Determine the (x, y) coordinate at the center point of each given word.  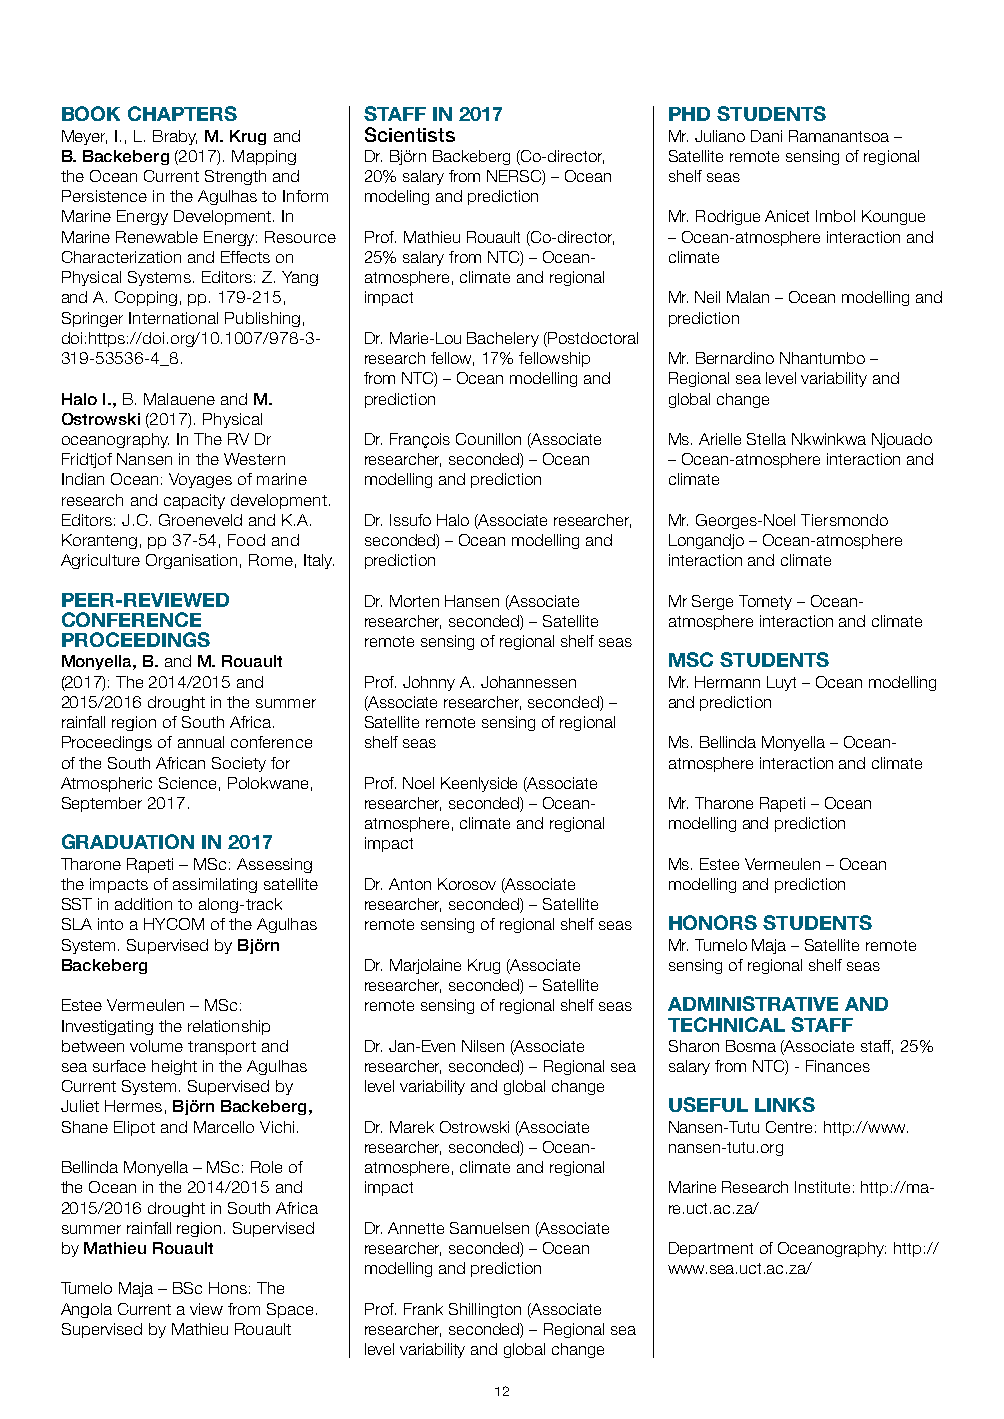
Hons (228, 1288)
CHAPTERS (182, 113)
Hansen (472, 601)
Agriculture (100, 561)
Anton (410, 884)
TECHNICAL (726, 1024)
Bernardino (735, 358)
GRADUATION (128, 841)
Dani (766, 136)
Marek (412, 1127)
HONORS (713, 922)
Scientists (410, 134)
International (173, 318)
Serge (712, 602)
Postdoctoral (592, 339)
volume (156, 1046)
